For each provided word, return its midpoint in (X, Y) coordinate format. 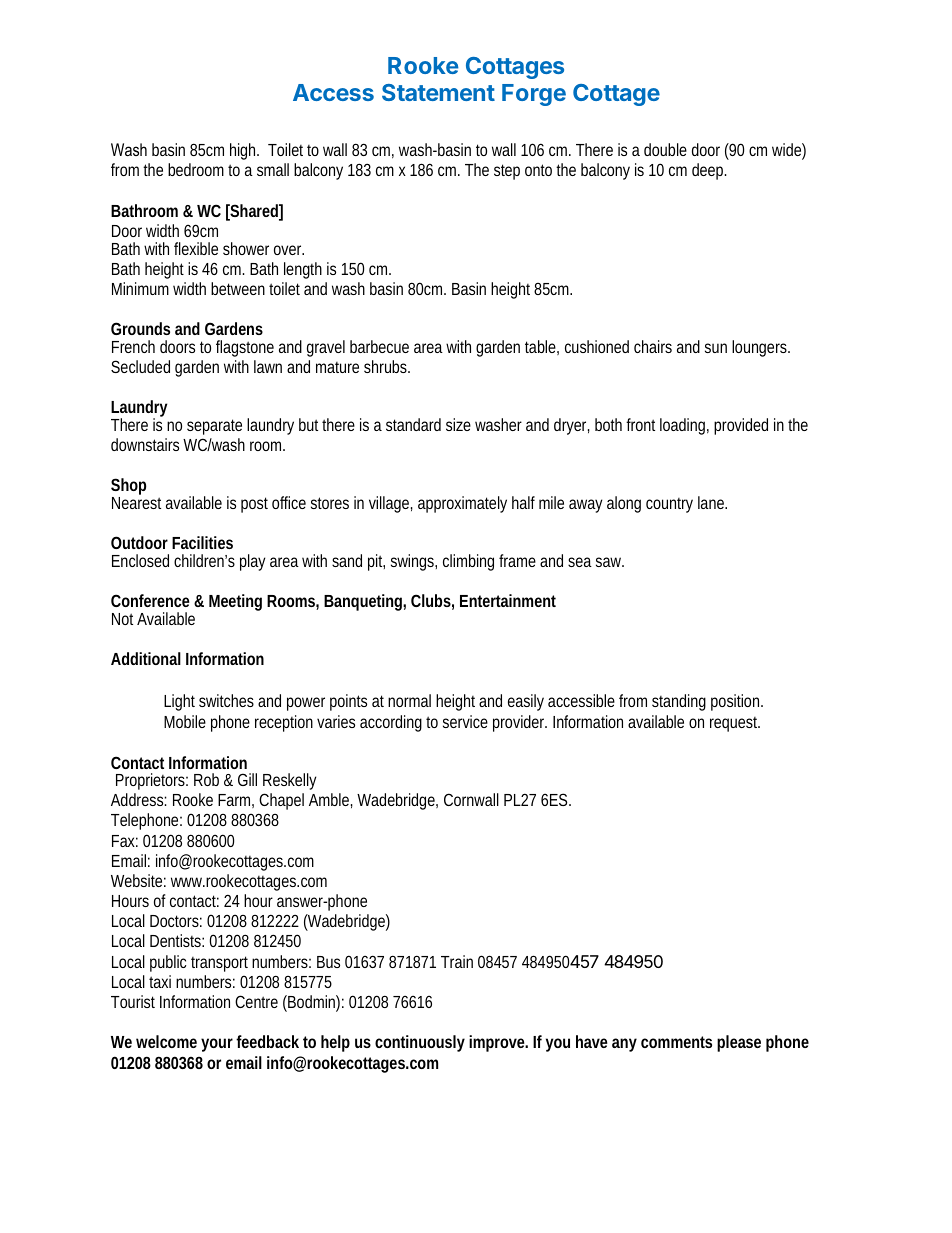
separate (214, 427)
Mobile (185, 721)
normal (409, 700)
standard (413, 424)
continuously (420, 1043)
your (217, 1045)
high (244, 151)
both (608, 424)
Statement (438, 92)
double (665, 149)
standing (679, 702)
